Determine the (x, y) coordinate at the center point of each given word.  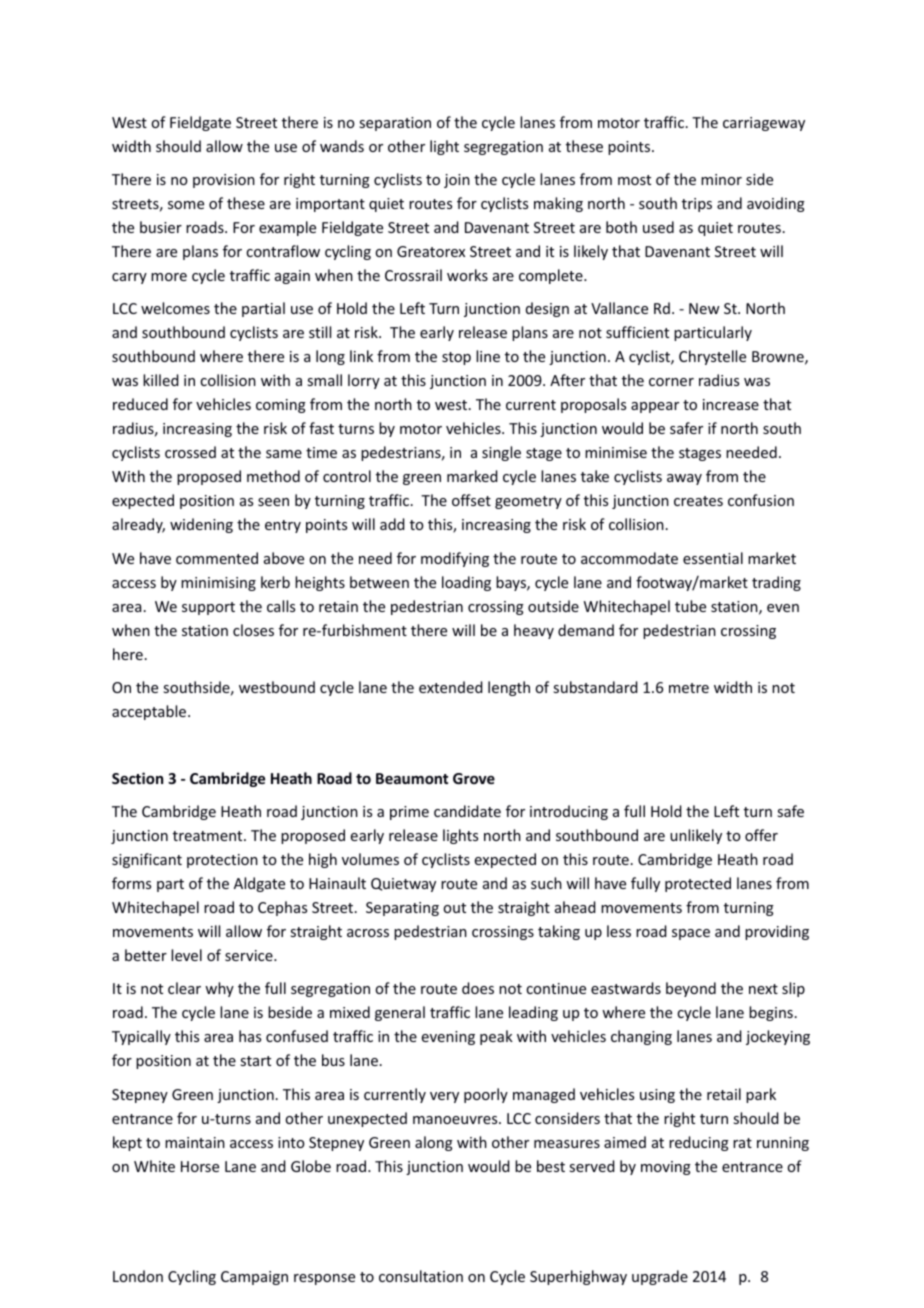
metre (689, 688)
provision (224, 181)
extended (451, 687)
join (457, 181)
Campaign (254, 1278)
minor (721, 179)
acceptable (150, 712)
